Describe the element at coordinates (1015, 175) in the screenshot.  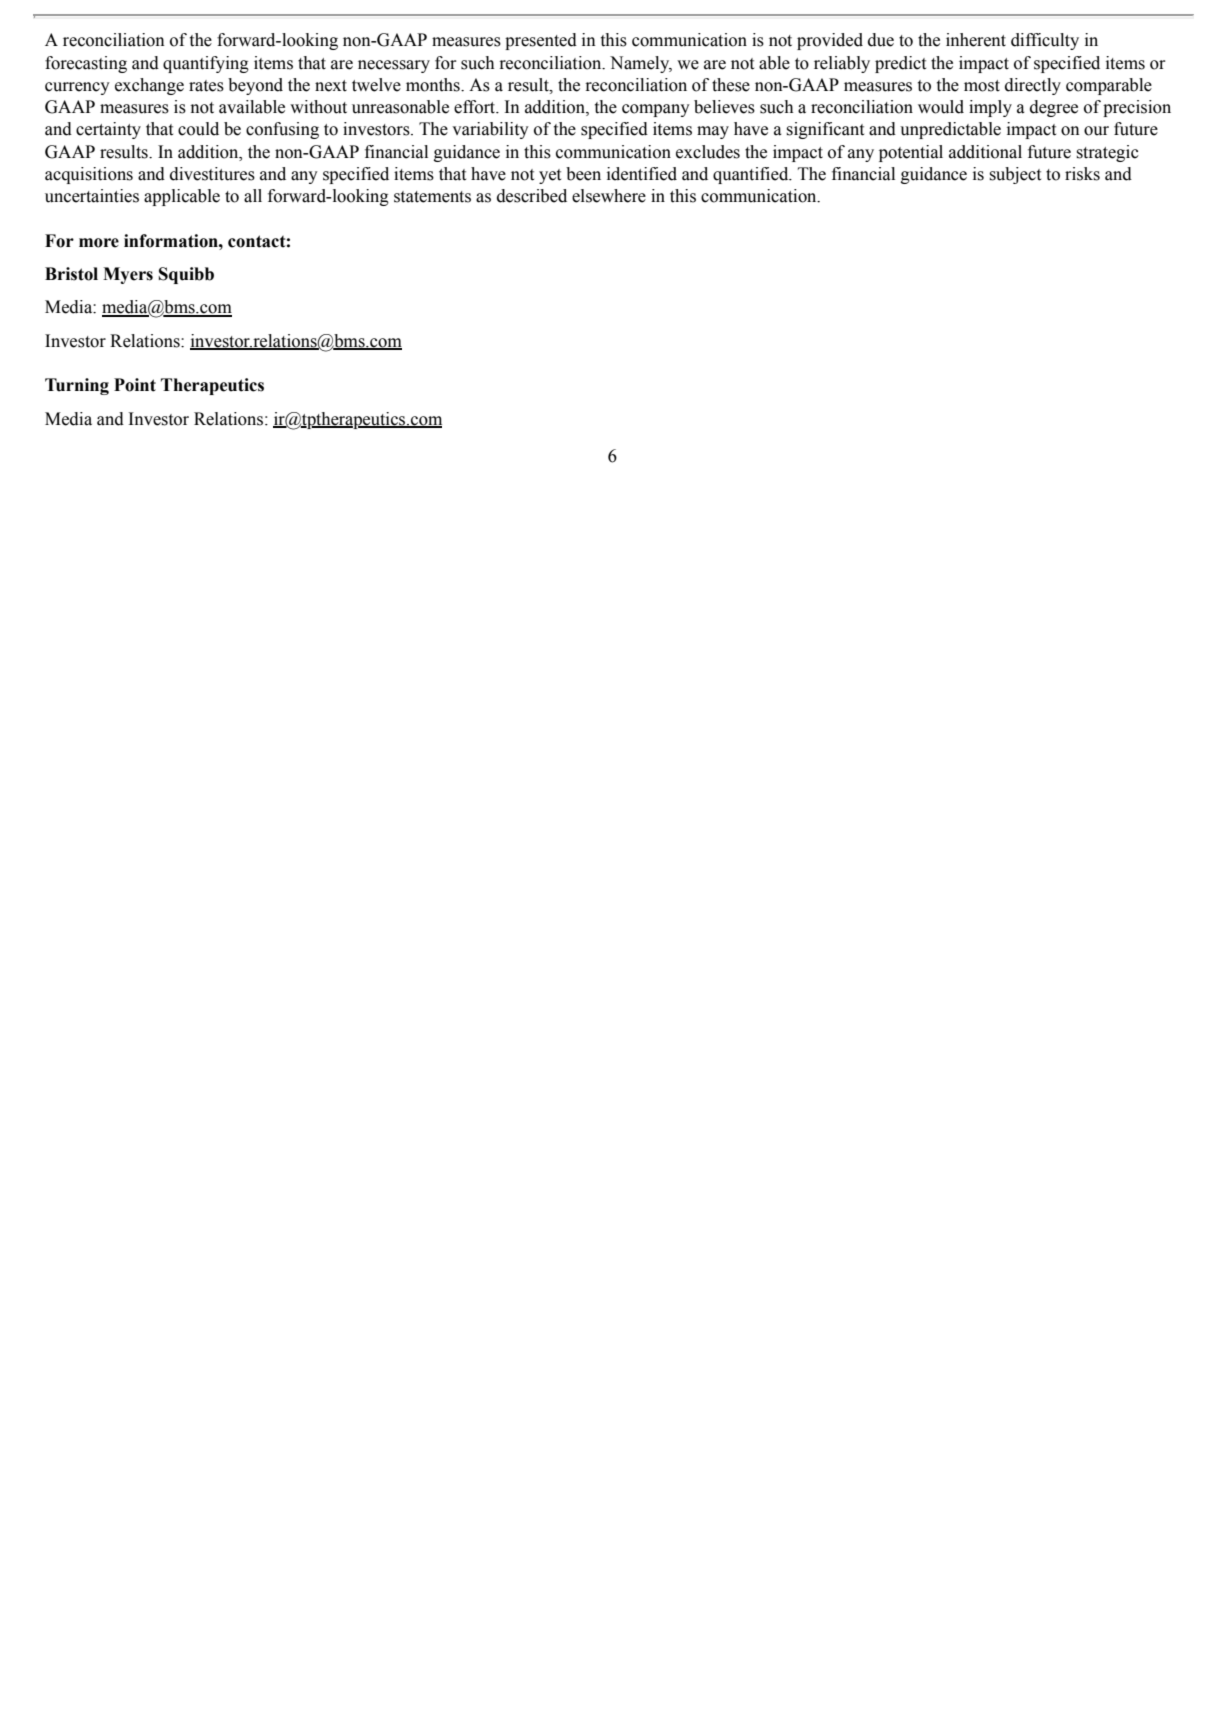
I see `subject` at that location.
